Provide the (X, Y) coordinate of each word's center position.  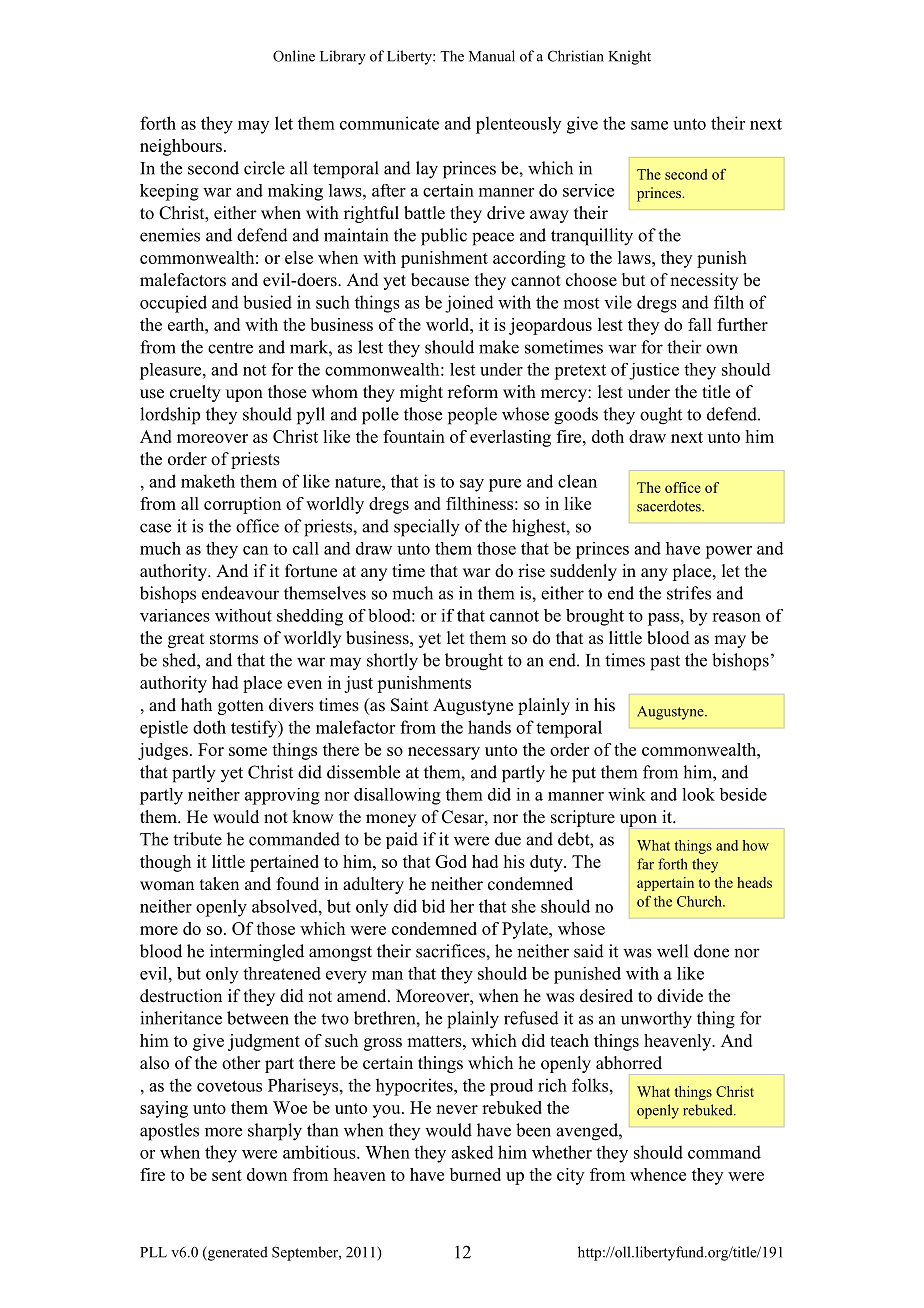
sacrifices (451, 951)
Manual (492, 56)
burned (475, 1174)
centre (230, 348)
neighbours (181, 147)
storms (234, 639)
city (570, 1176)
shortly (392, 662)
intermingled (257, 953)
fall (700, 324)
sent (227, 1175)
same (649, 125)
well (672, 951)
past (665, 663)
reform (473, 392)
